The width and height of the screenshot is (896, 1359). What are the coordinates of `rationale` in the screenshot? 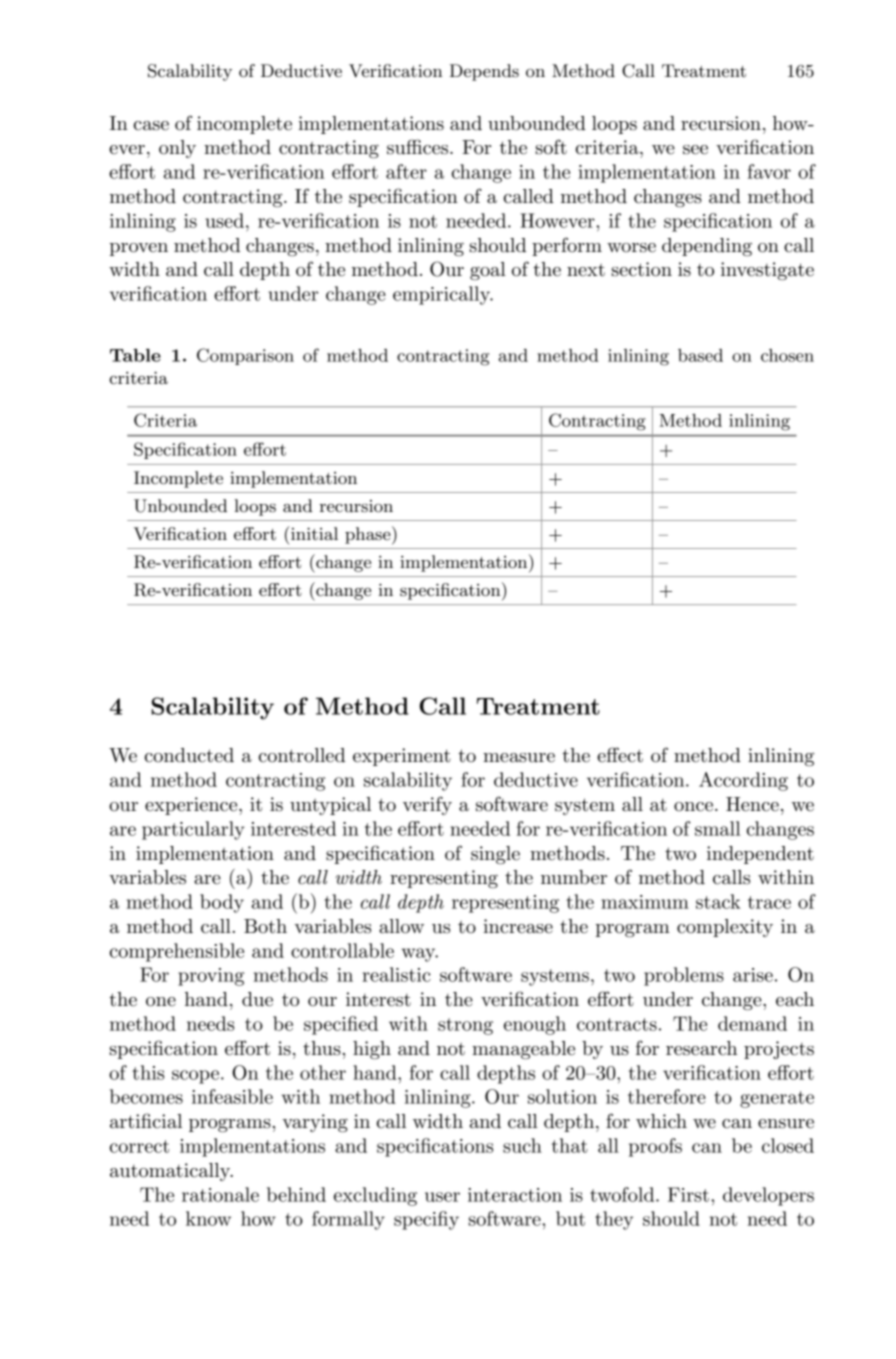 It's located at (220, 1194).
